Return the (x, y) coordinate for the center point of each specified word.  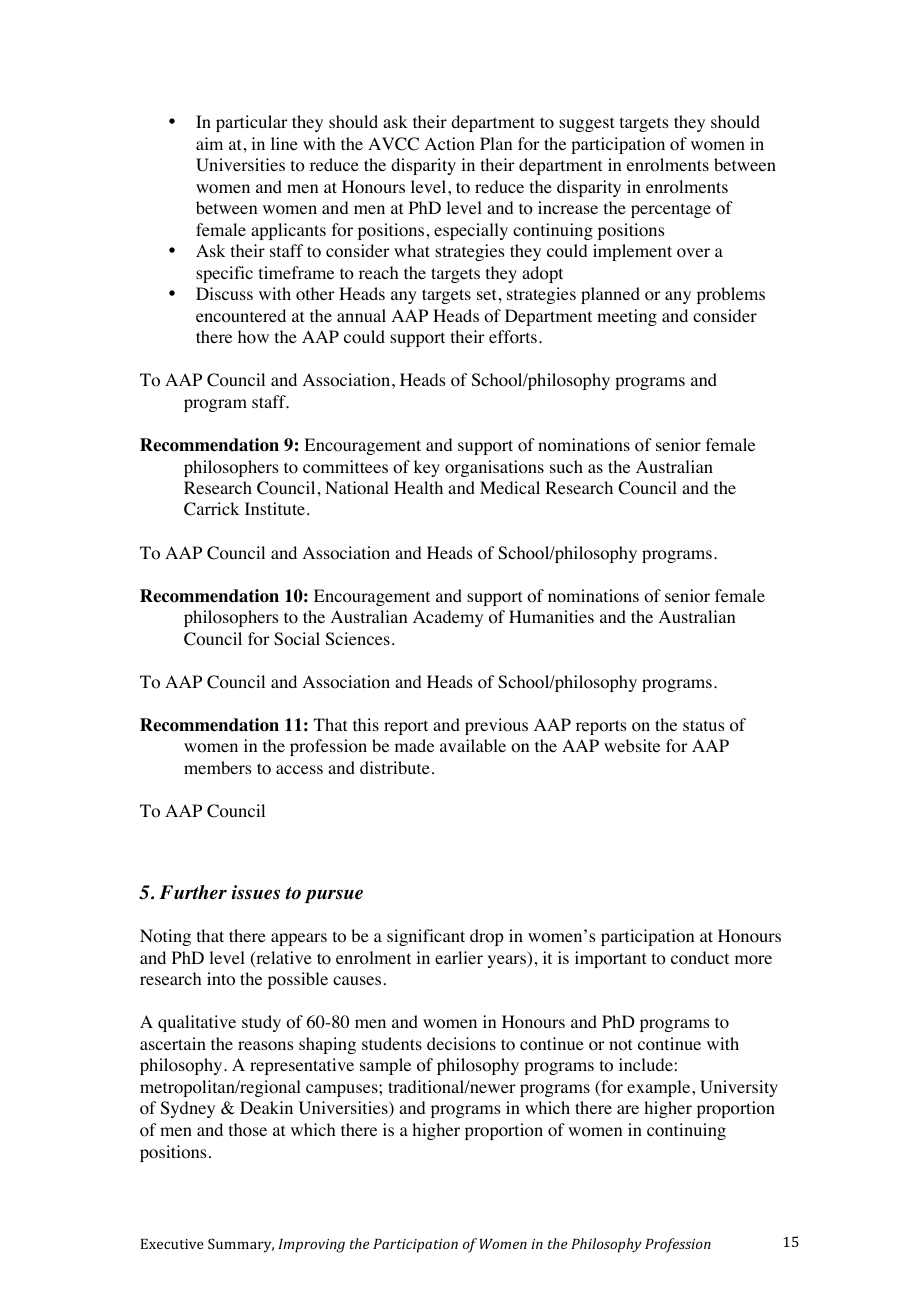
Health (418, 487)
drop (487, 937)
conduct (700, 958)
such (566, 466)
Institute (276, 508)
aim (209, 143)
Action (450, 144)
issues (256, 892)
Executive (172, 1244)
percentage (671, 210)
